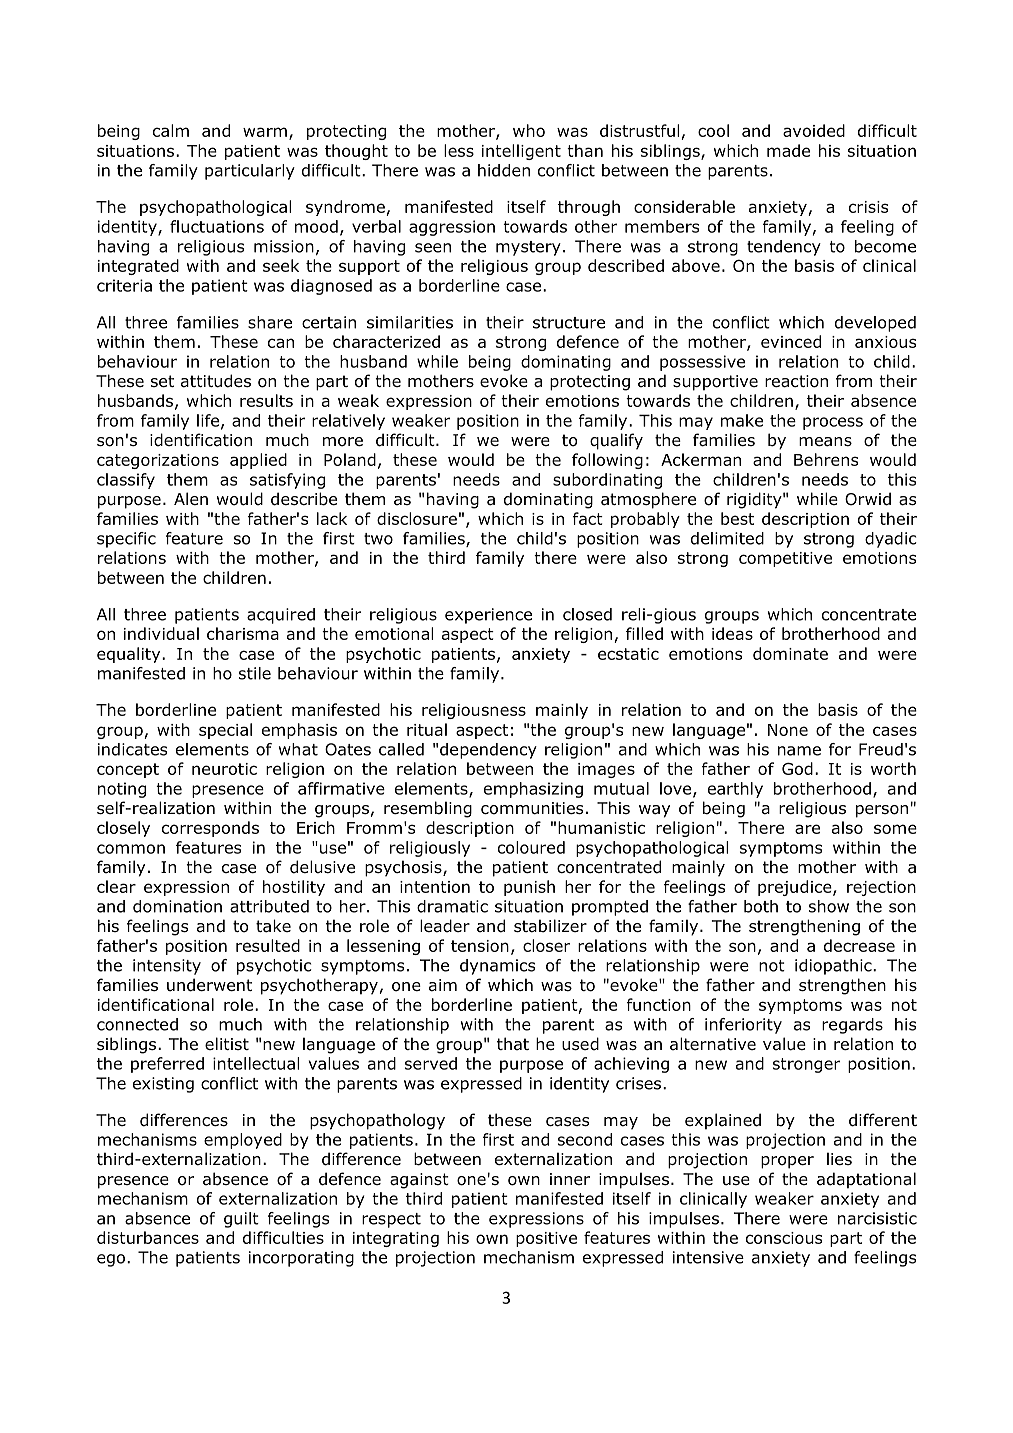  What do you see at coordinates (788, 150) in the document?
I see `made` at bounding box center [788, 150].
